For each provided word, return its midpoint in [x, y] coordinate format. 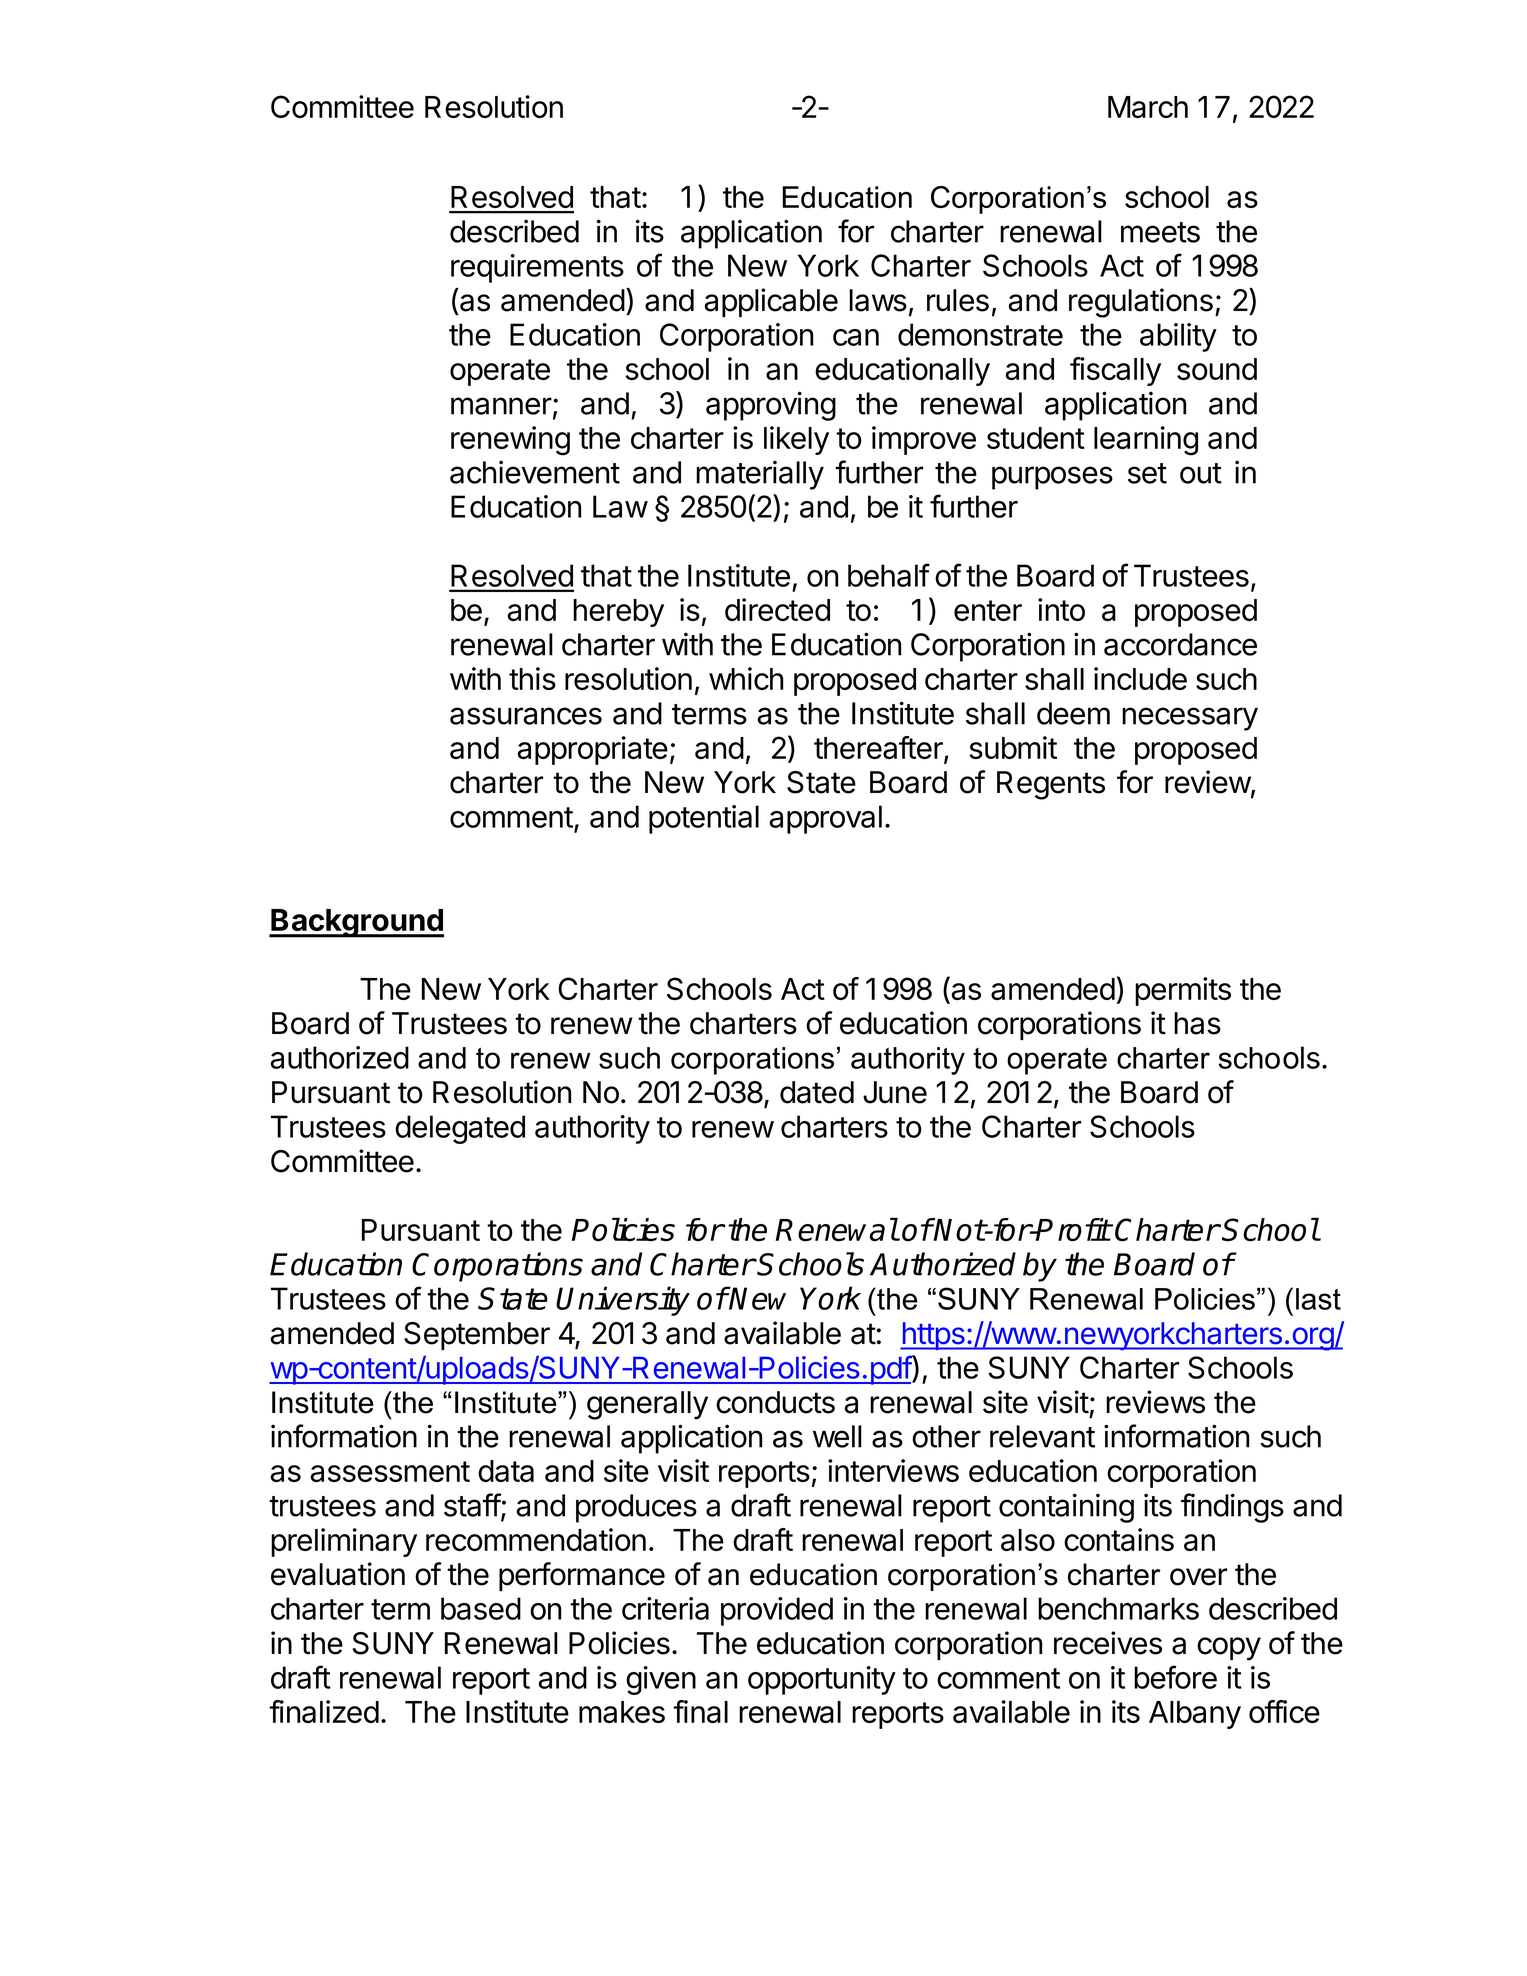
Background [356, 923]
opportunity [822, 1680]
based [481, 1608]
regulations [1141, 303]
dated [817, 1092]
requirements [537, 268]
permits [1183, 991]
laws [878, 300]
